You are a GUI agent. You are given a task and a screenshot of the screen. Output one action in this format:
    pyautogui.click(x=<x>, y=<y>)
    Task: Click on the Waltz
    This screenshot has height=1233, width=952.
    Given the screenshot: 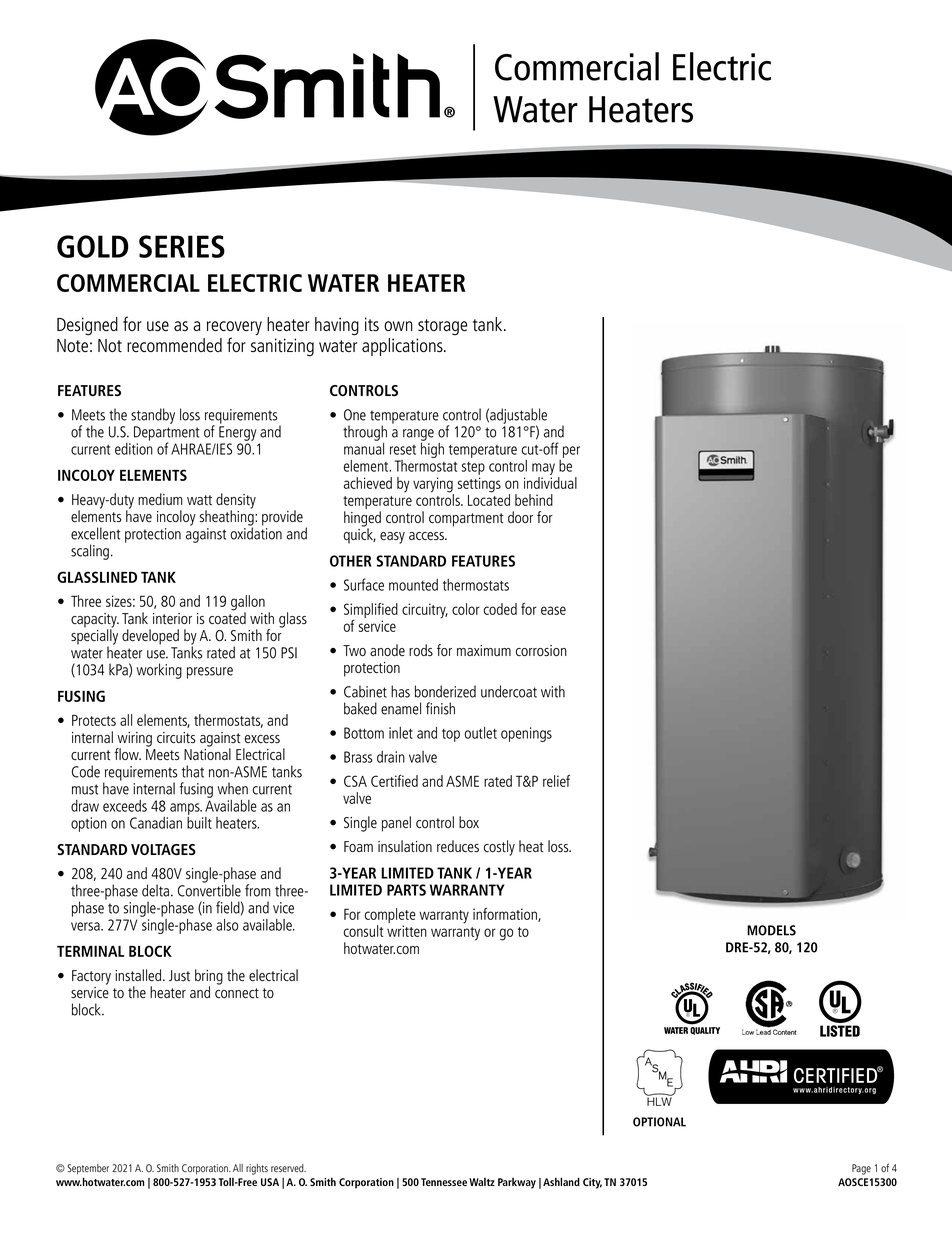 What is the action you would take?
    pyautogui.click(x=482, y=1182)
